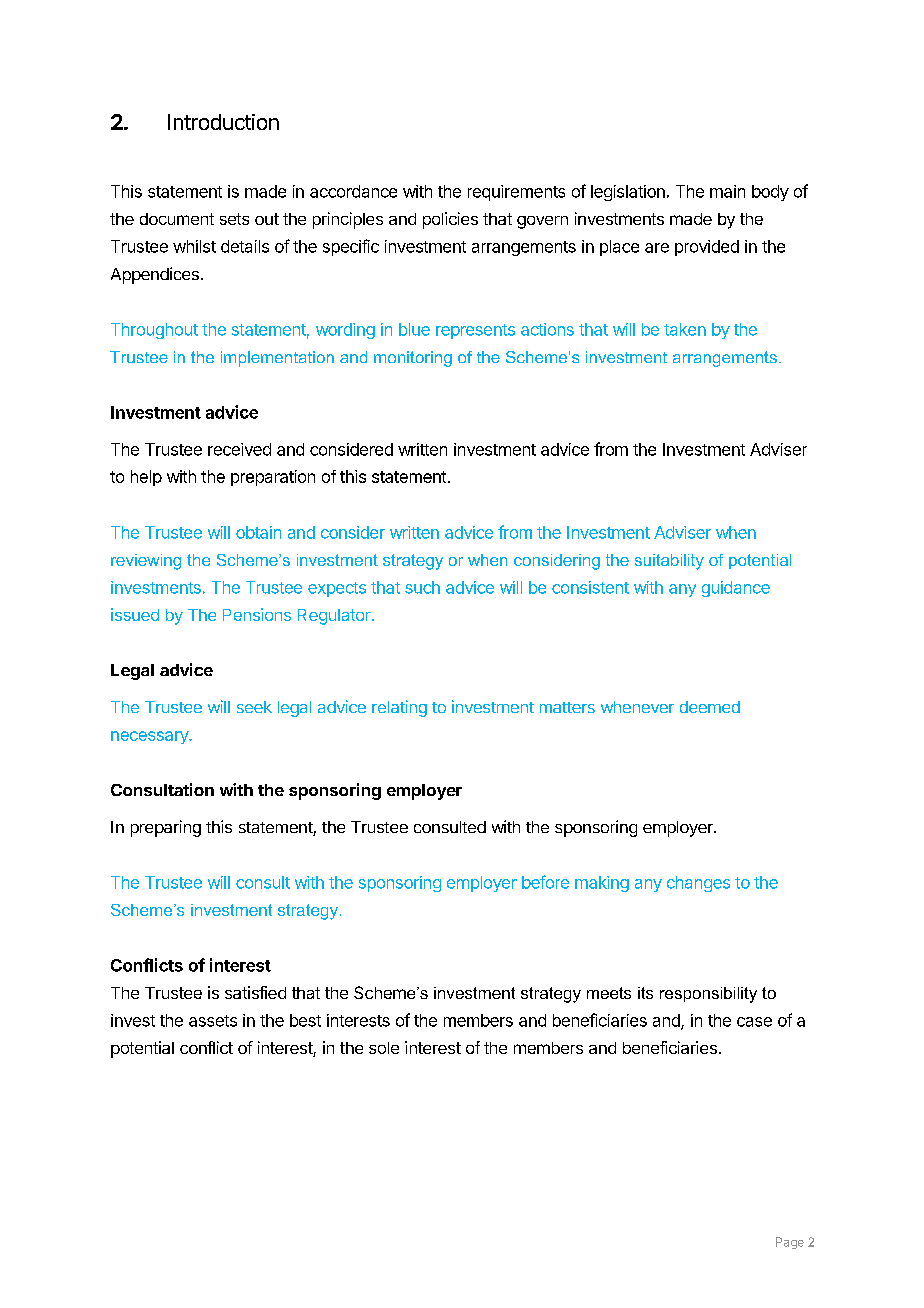 This screenshot has width=924, height=1308. What do you see at coordinates (254, 707) in the screenshot?
I see `seek` at bounding box center [254, 707].
